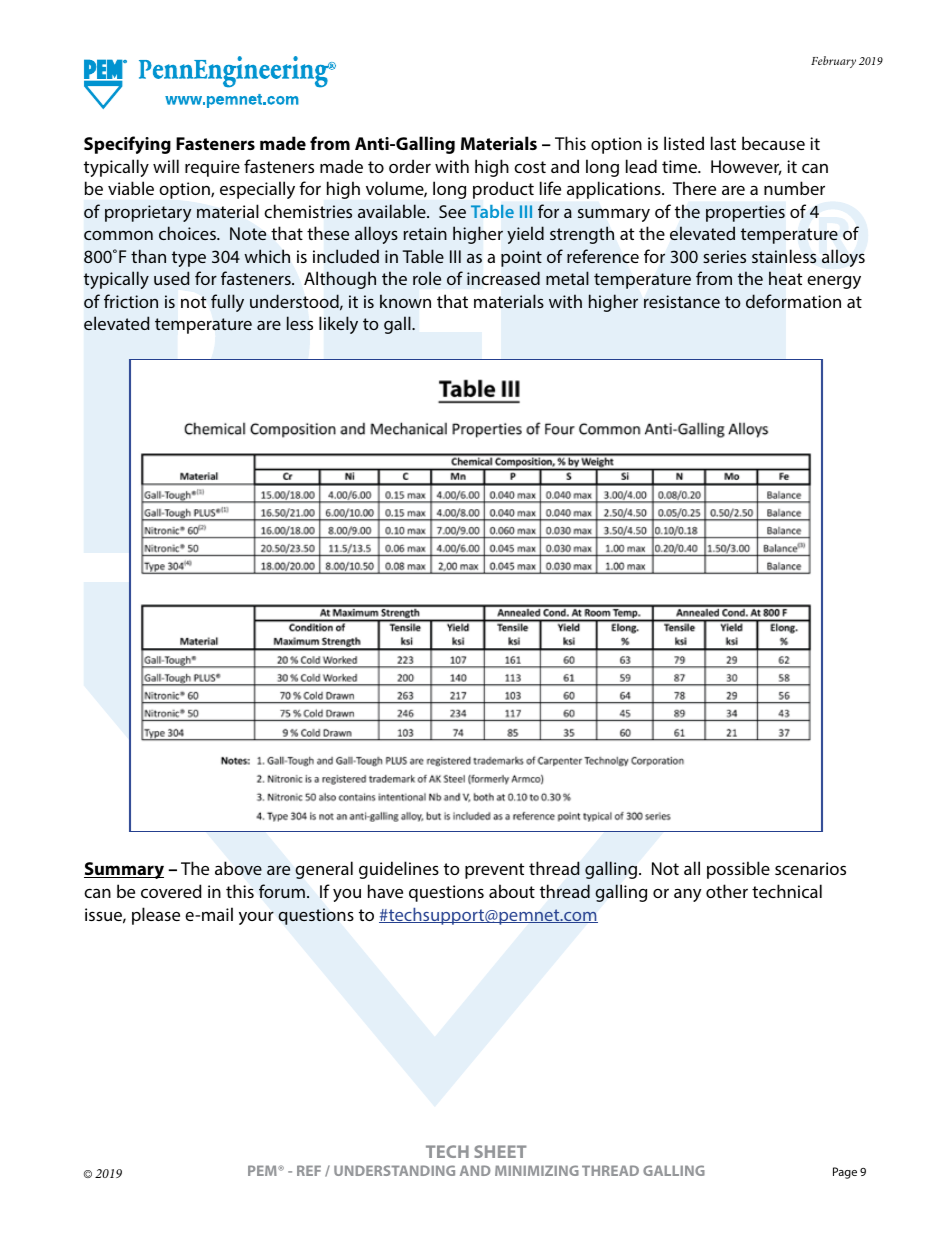  What do you see at coordinates (500, 1151) in the page?
I see `SHEET` at bounding box center [500, 1151].
